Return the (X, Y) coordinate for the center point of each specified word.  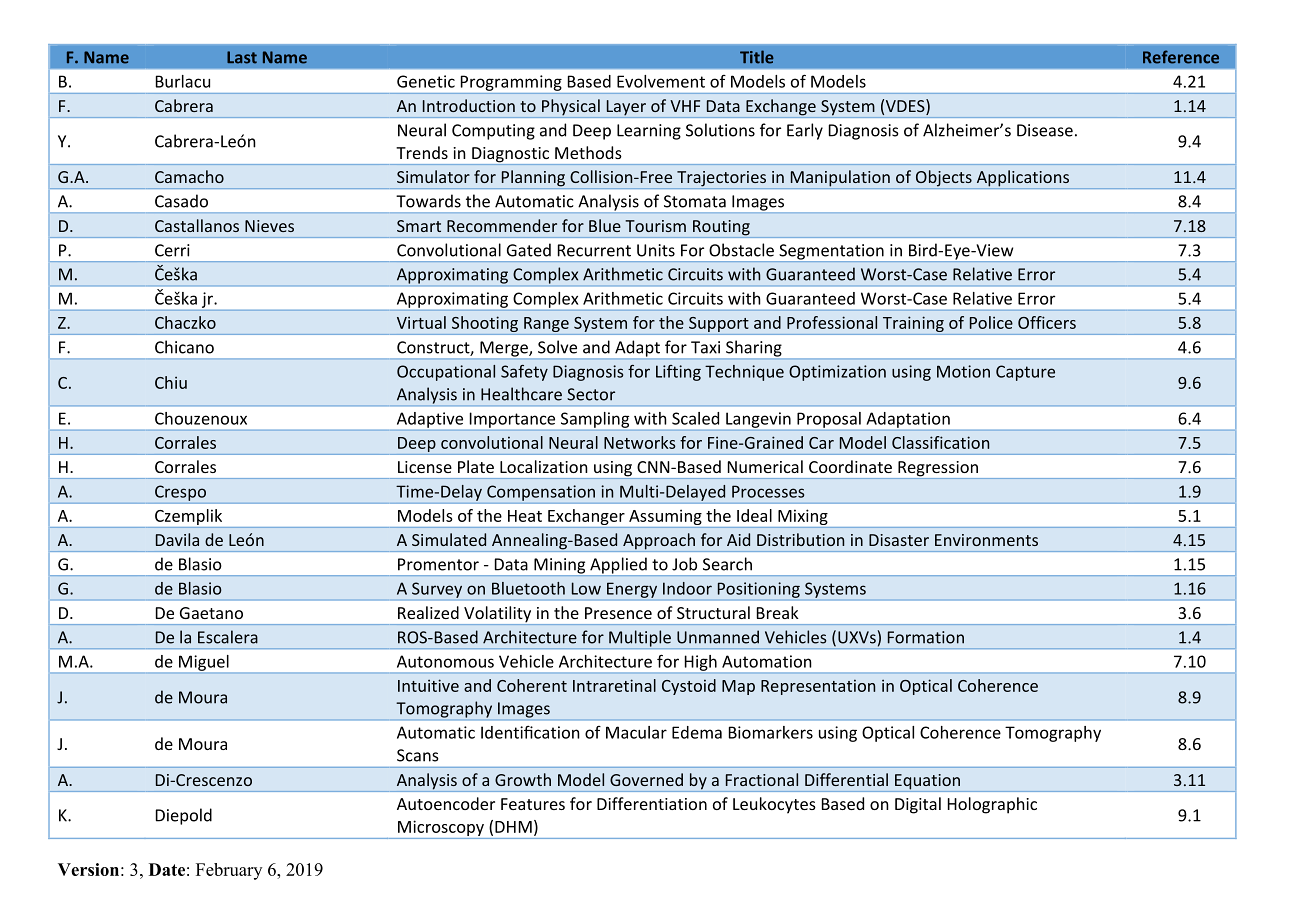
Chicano (184, 347)
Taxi (705, 347)
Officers (1047, 322)
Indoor (687, 588)
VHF (685, 106)
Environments (986, 540)
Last (242, 57)
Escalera (228, 637)
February (229, 871)
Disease (1045, 130)
